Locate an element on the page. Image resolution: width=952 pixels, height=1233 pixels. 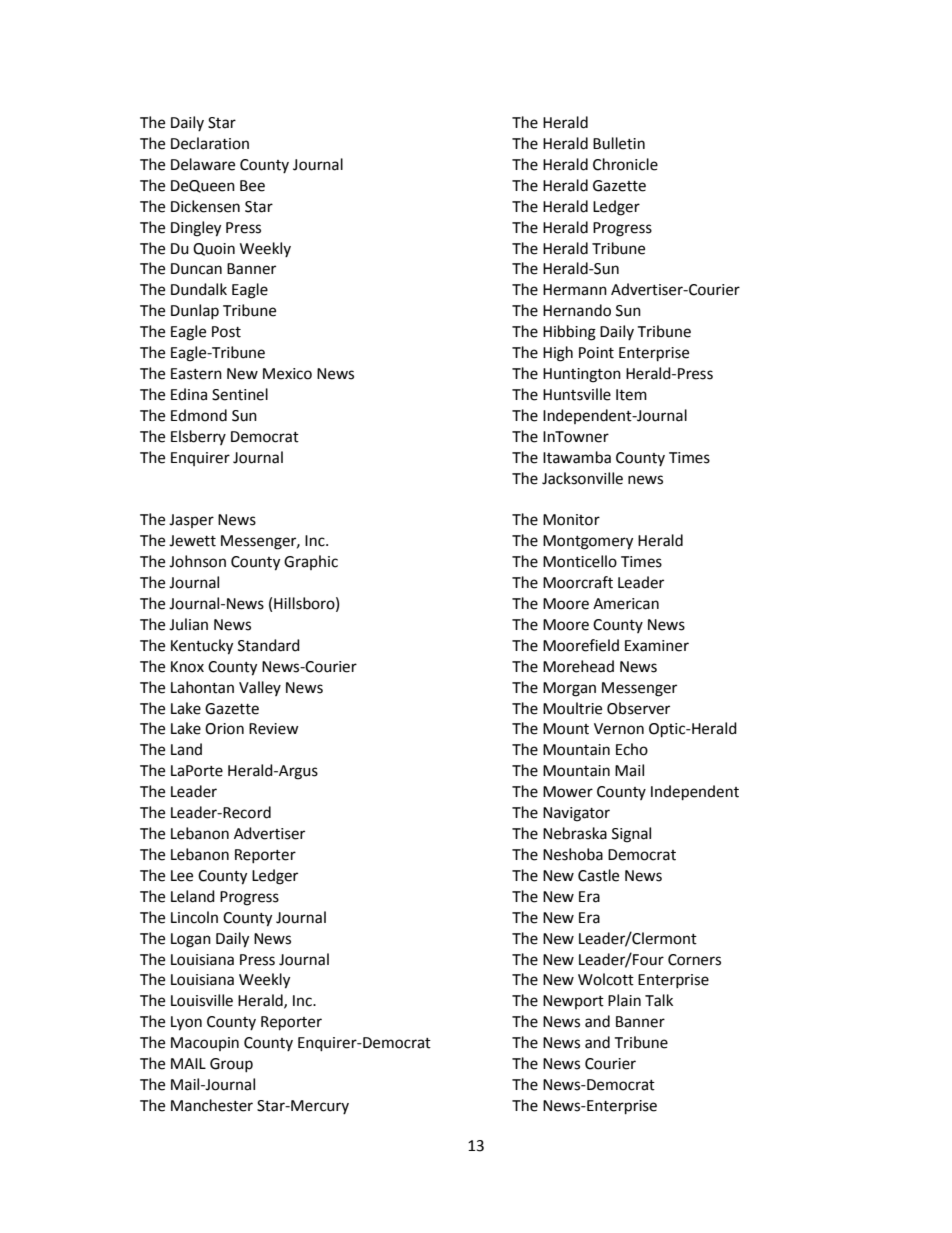
Jasper is located at coordinates (191, 521).
